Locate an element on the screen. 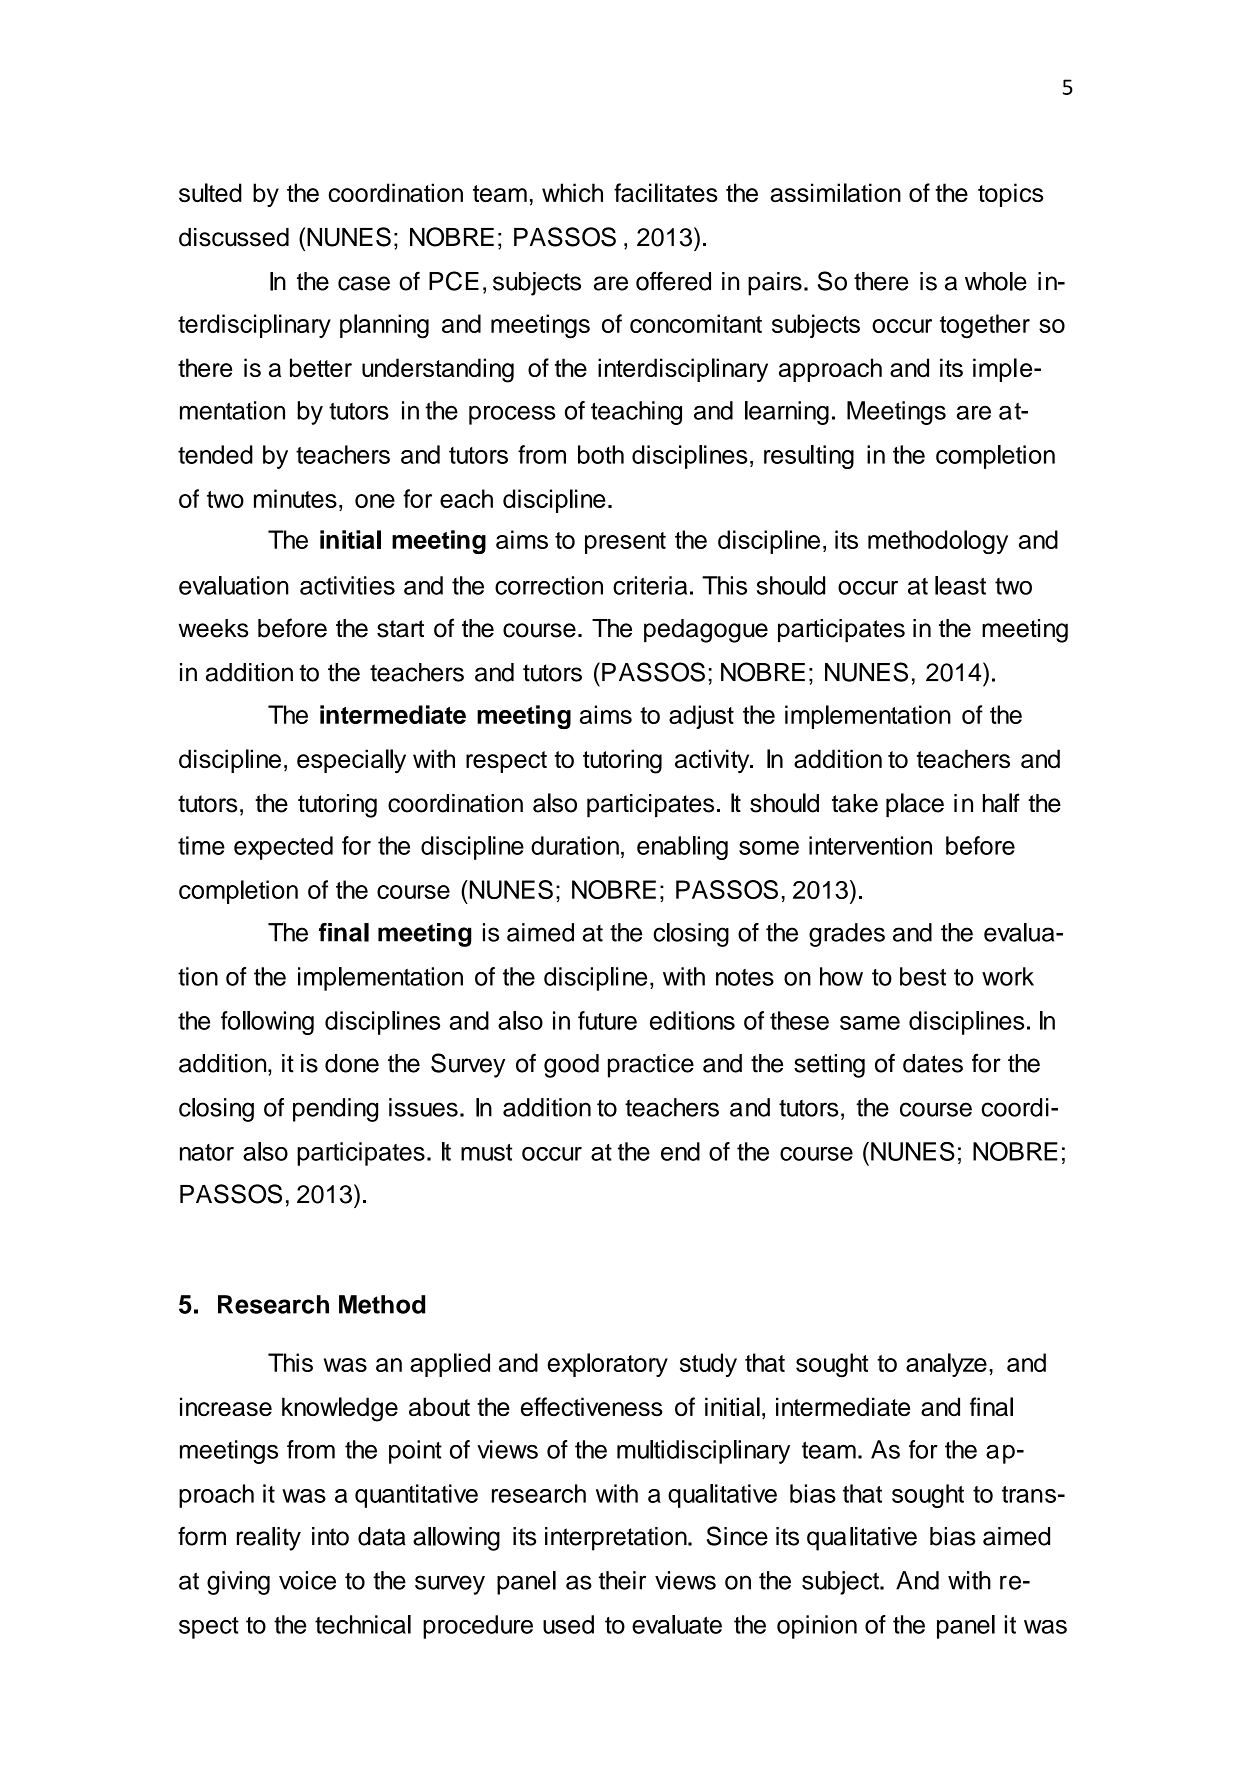 This screenshot has height=1769, width=1251. pending is located at coordinates (335, 1110).
